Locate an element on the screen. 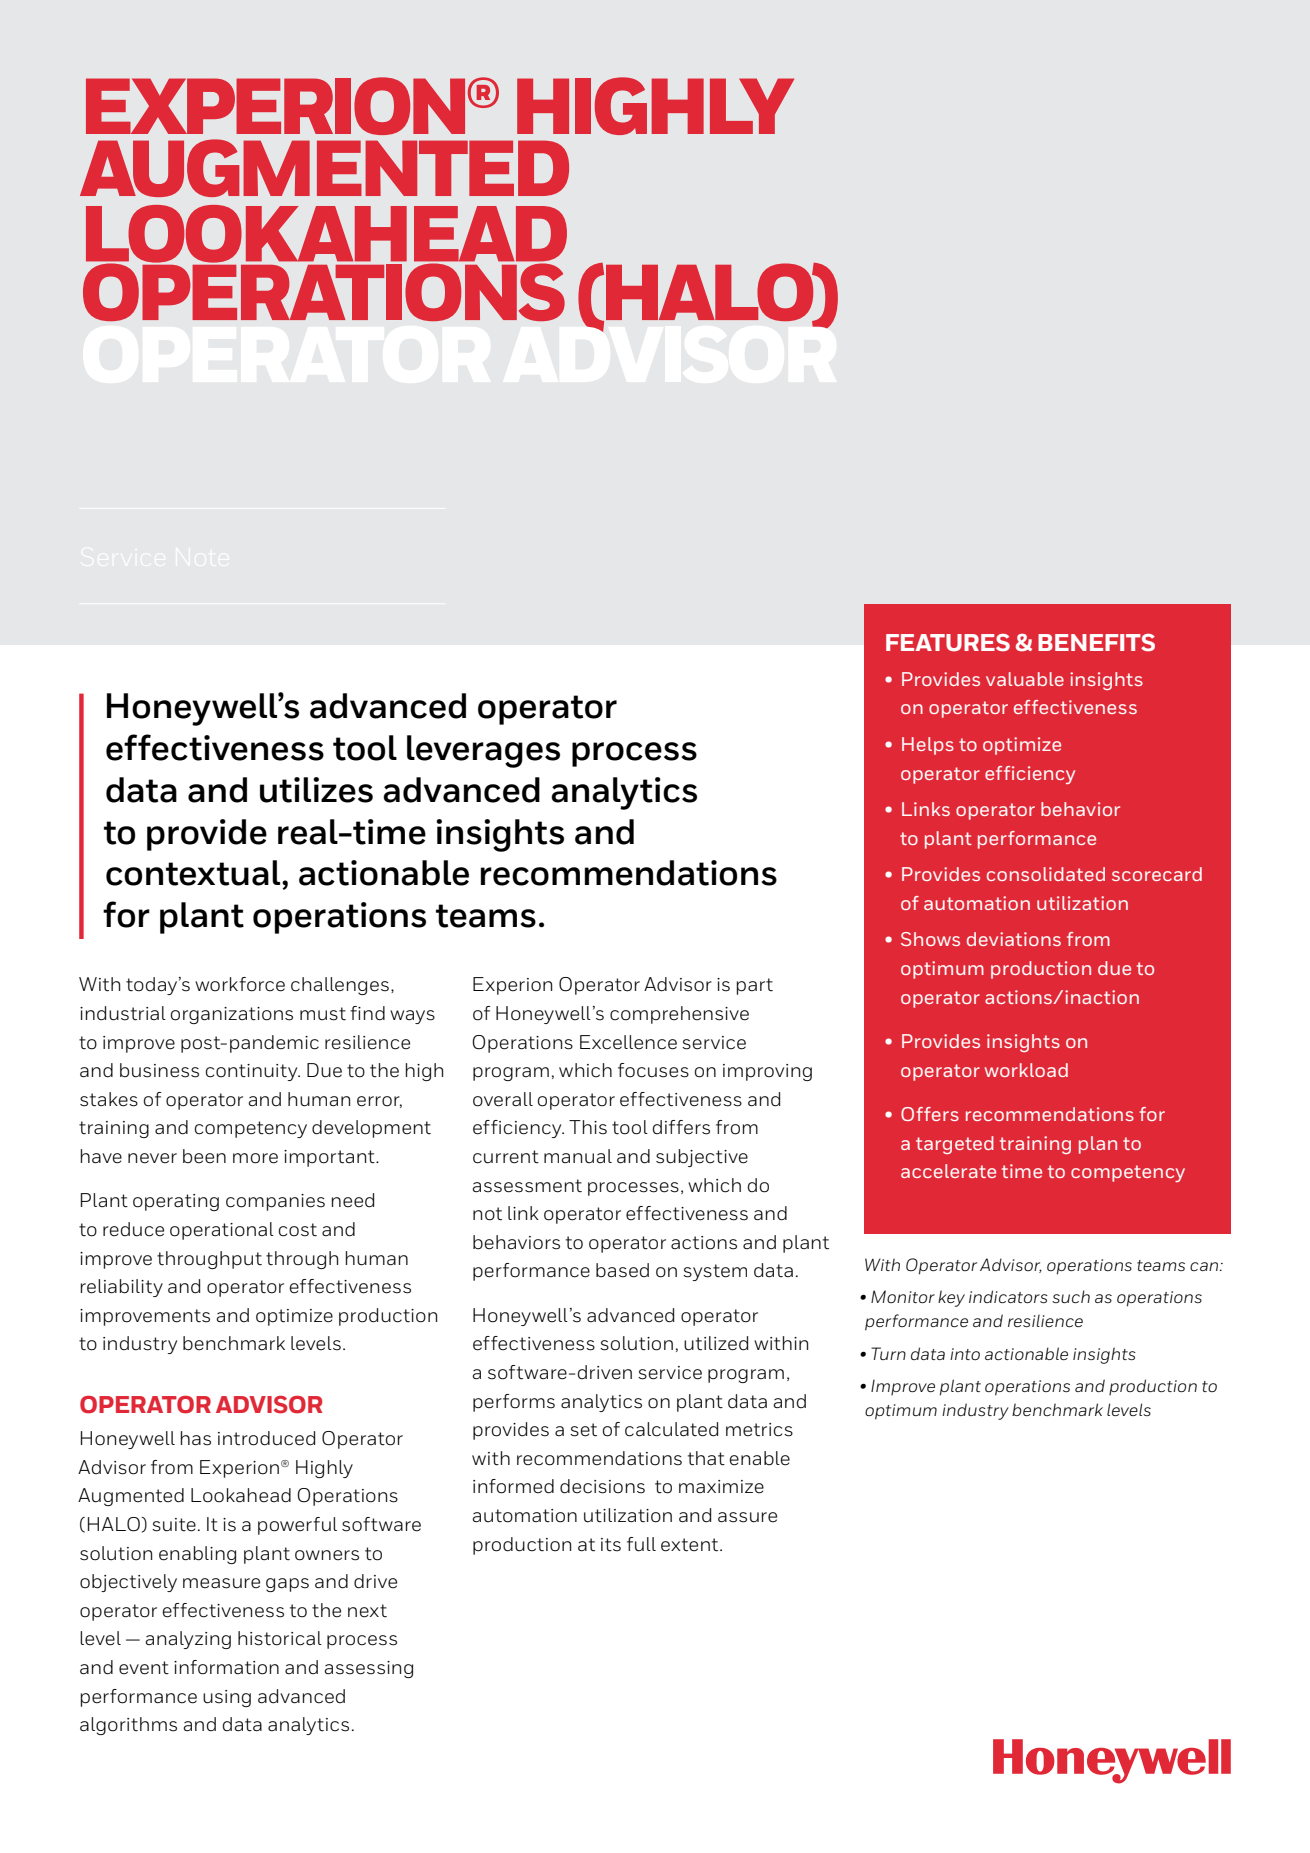 The width and height of the screenshot is (1310, 1853). utilizes is located at coordinates (316, 790).
